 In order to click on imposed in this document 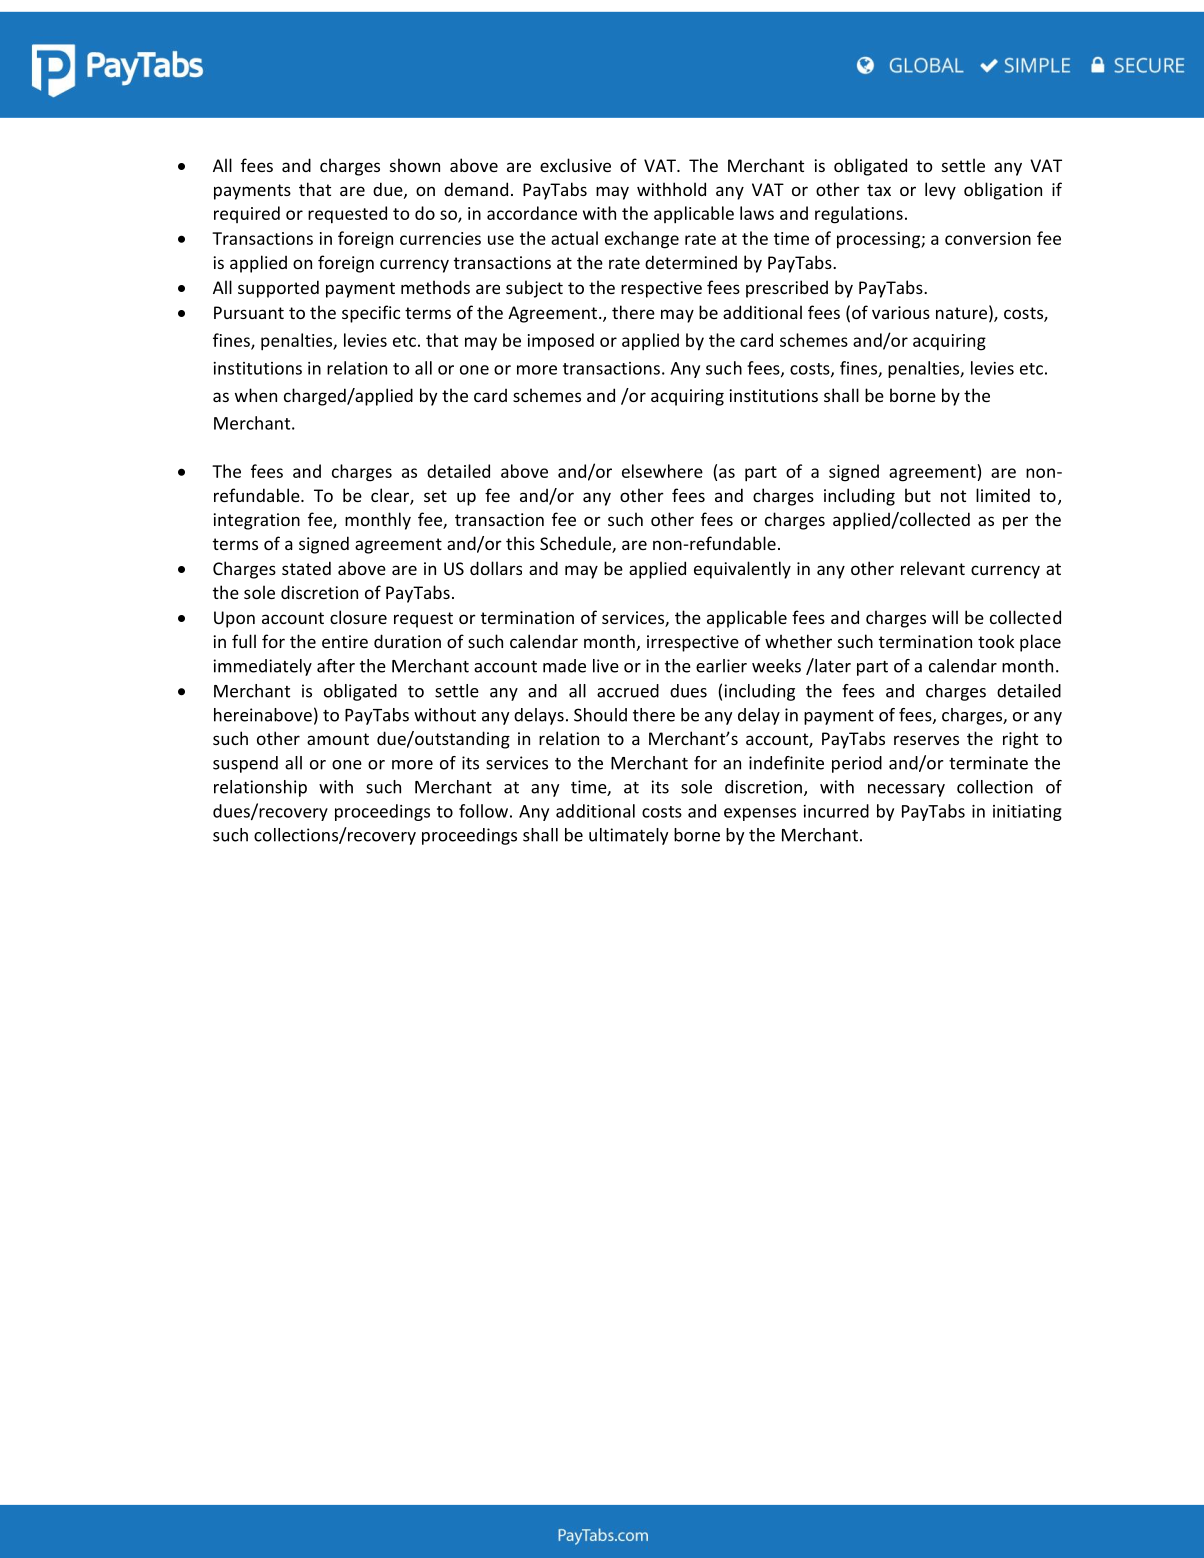, I will do `click(561, 342)`.
